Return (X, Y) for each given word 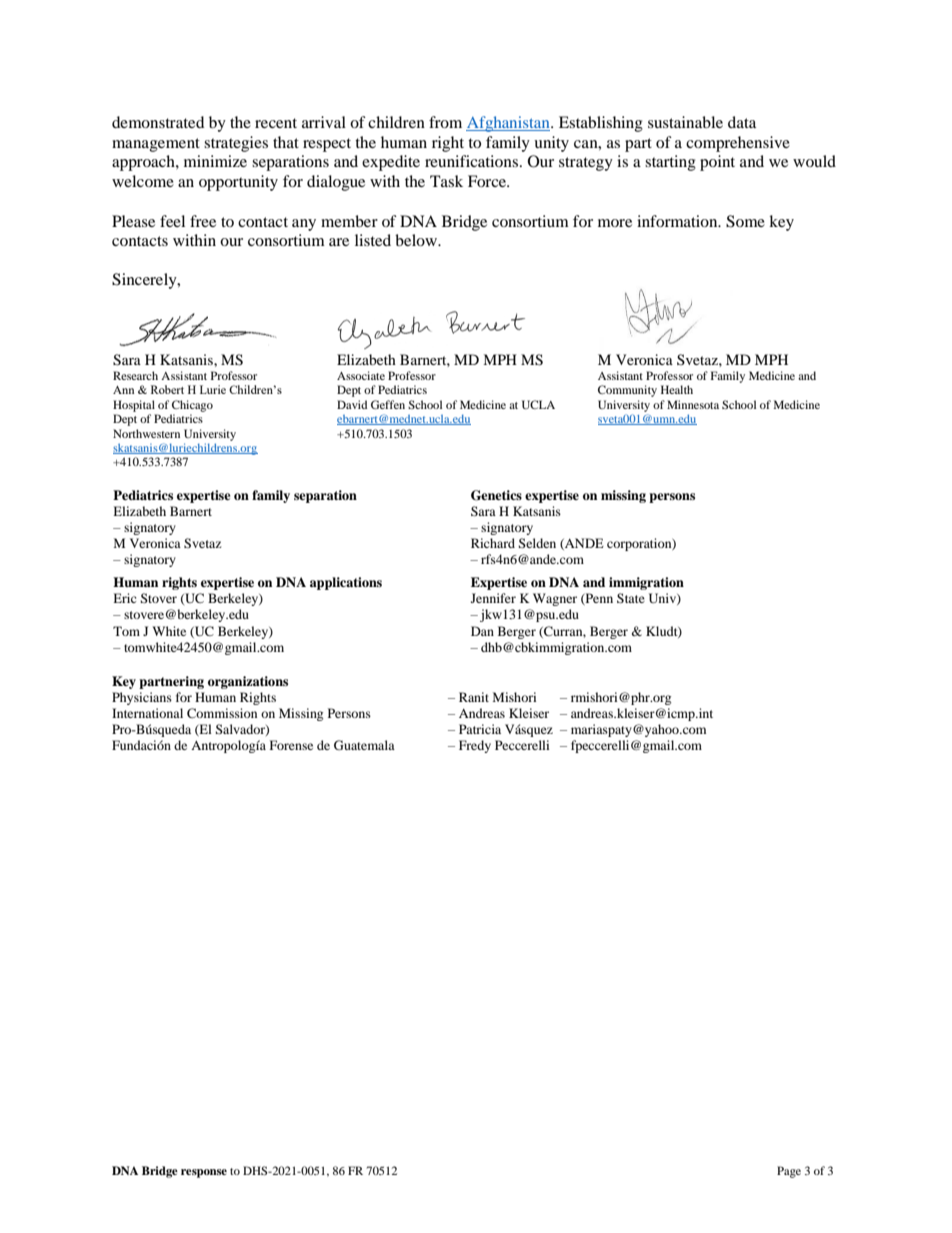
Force (488, 181)
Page (789, 1172)
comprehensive (738, 144)
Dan (482, 631)
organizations (248, 682)
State (631, 598)
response (204, 1173)
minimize (215, 161)
